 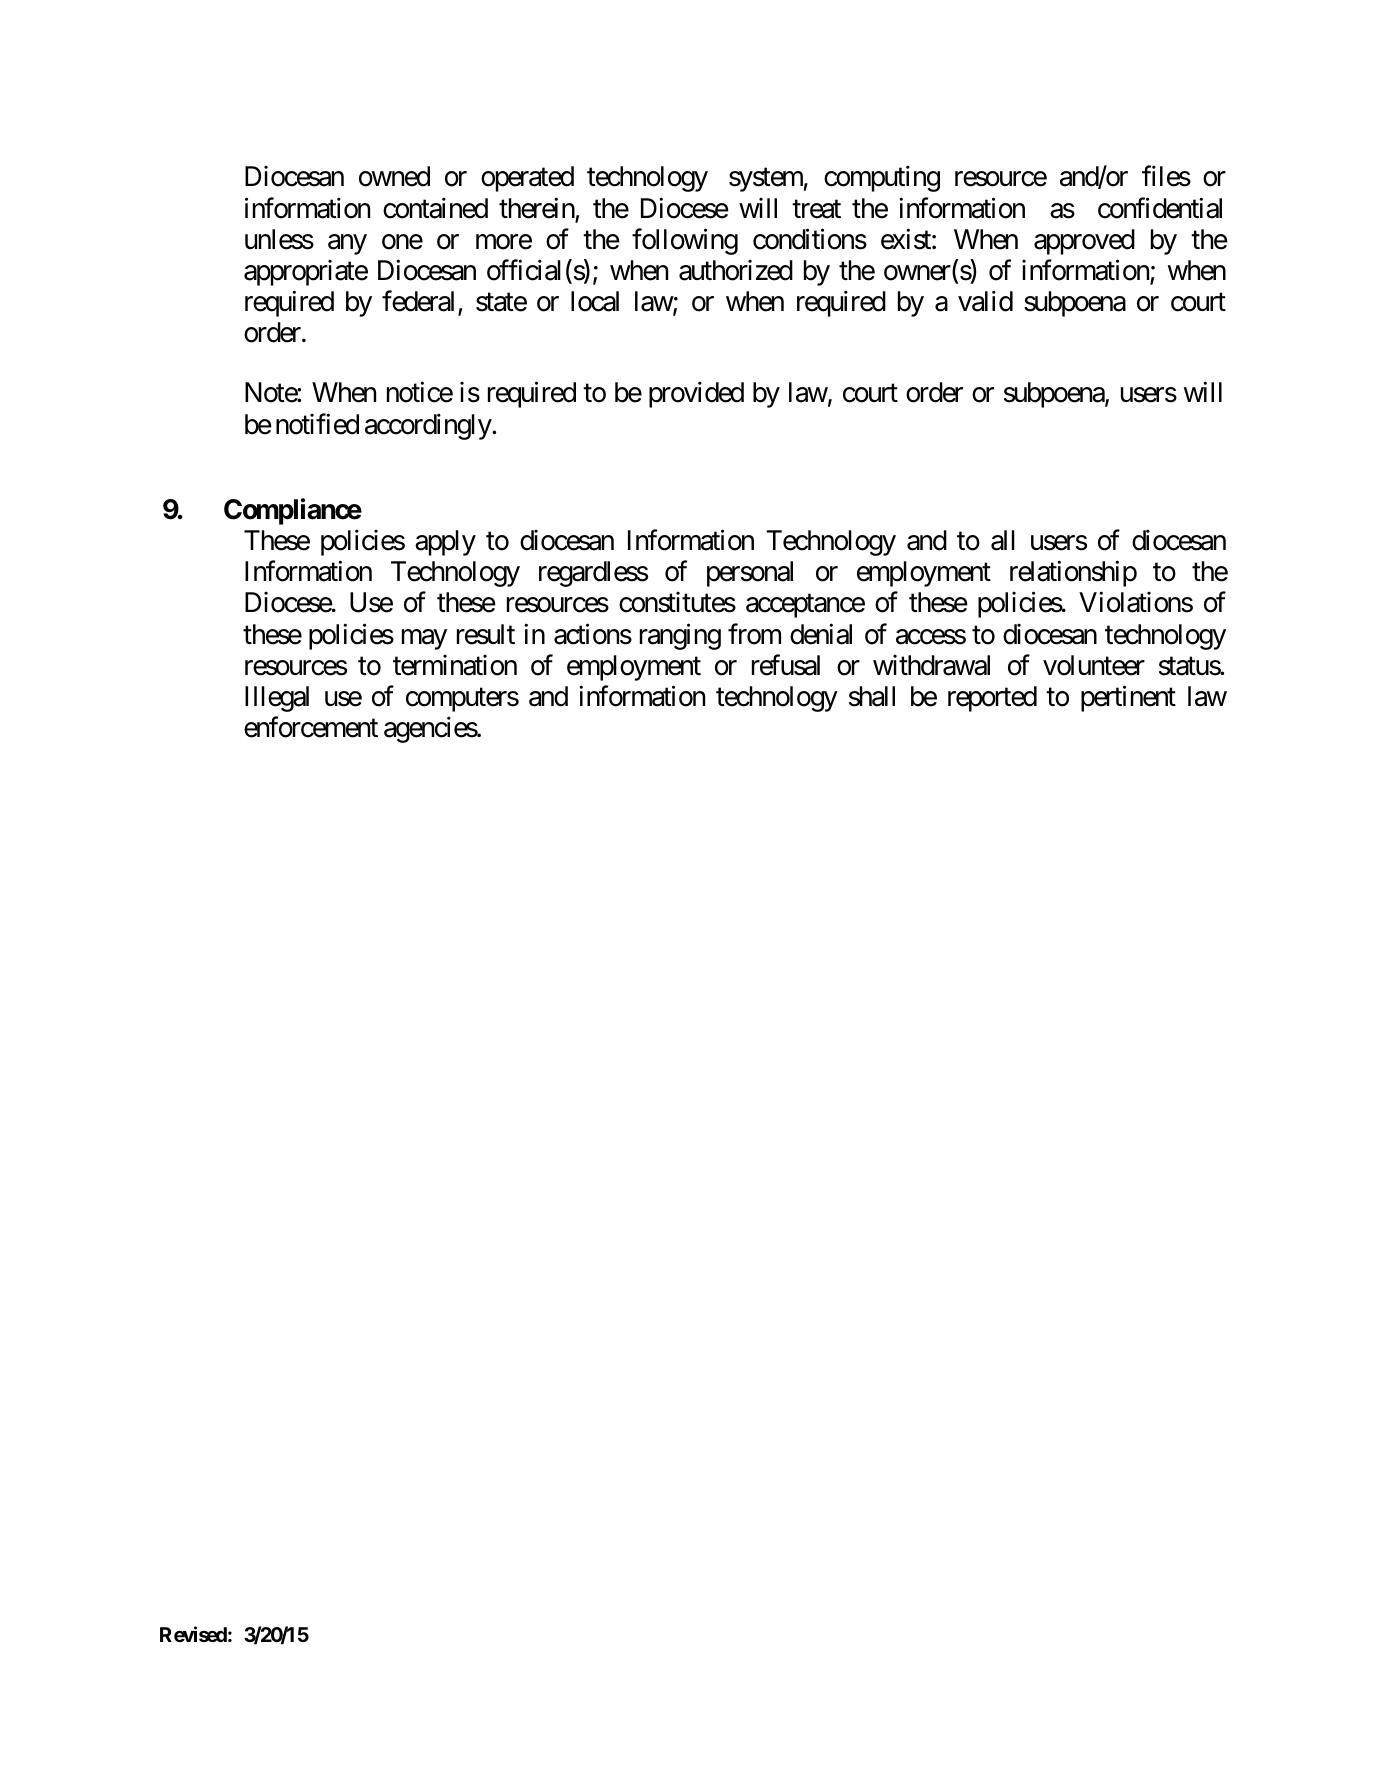 I want to click on from, so click(x=754, y=634).
